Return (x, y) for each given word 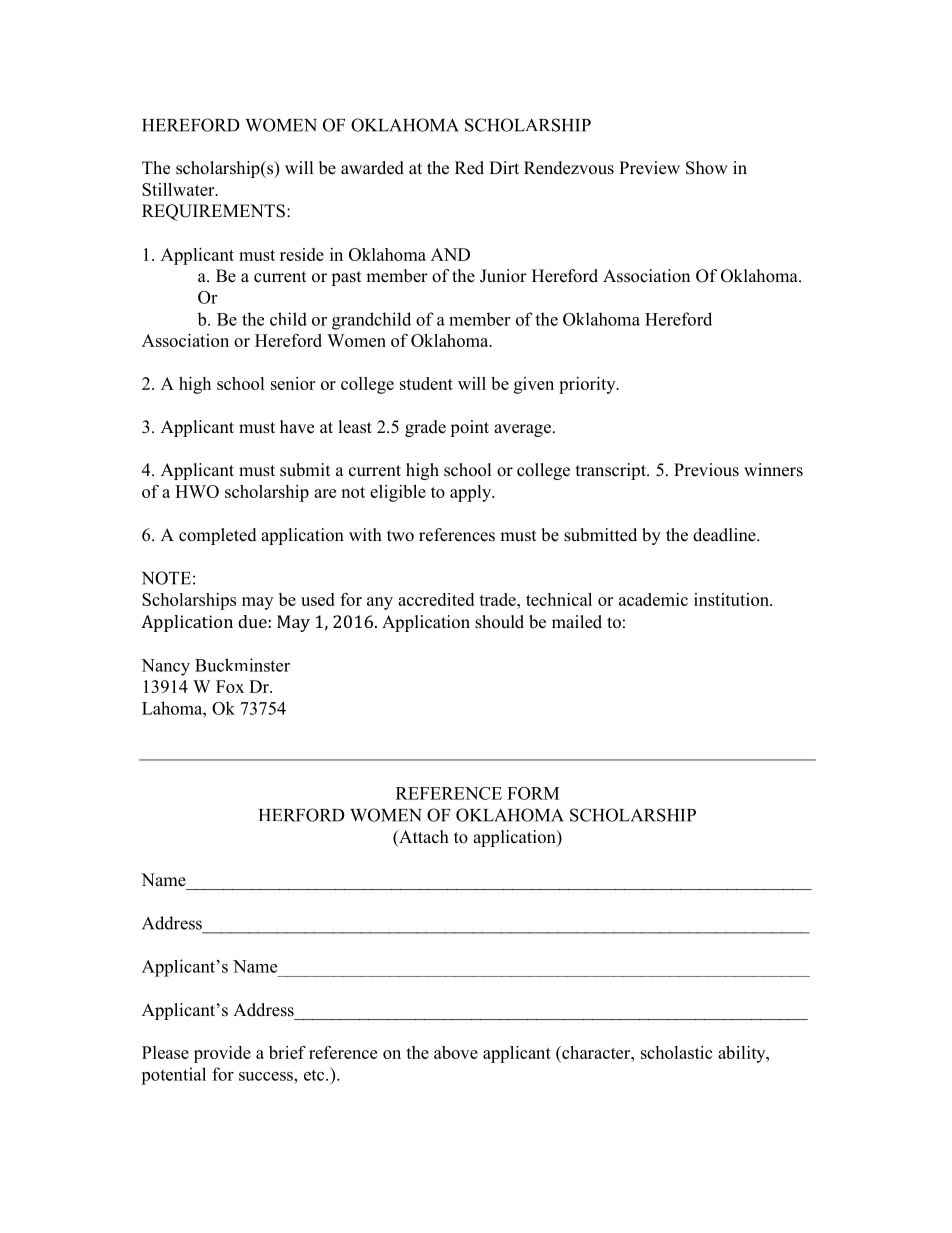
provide (222, 1054)
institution (732, 599)
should (499, 622)
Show (707, 168)
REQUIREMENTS (213, 212)
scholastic (676, 1052)
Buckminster (242, 665)
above (456, 1052)
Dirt (504, 167)
